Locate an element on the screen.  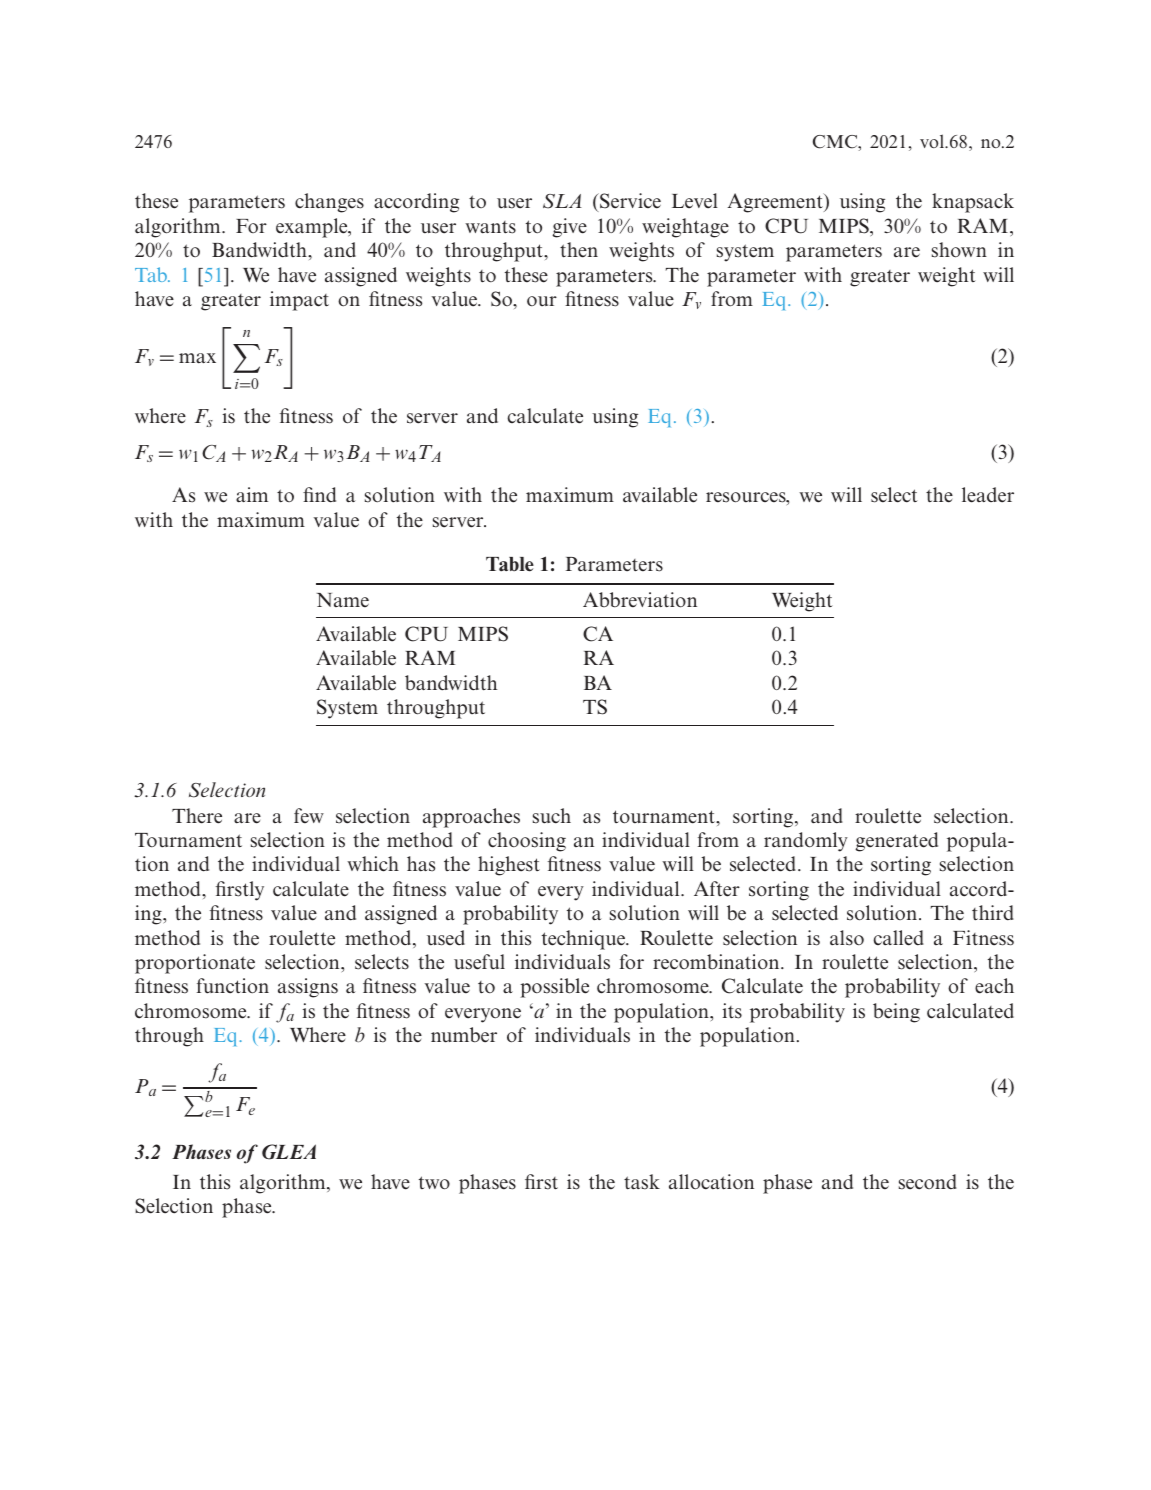
leader is located at coordinates (988, 495).
